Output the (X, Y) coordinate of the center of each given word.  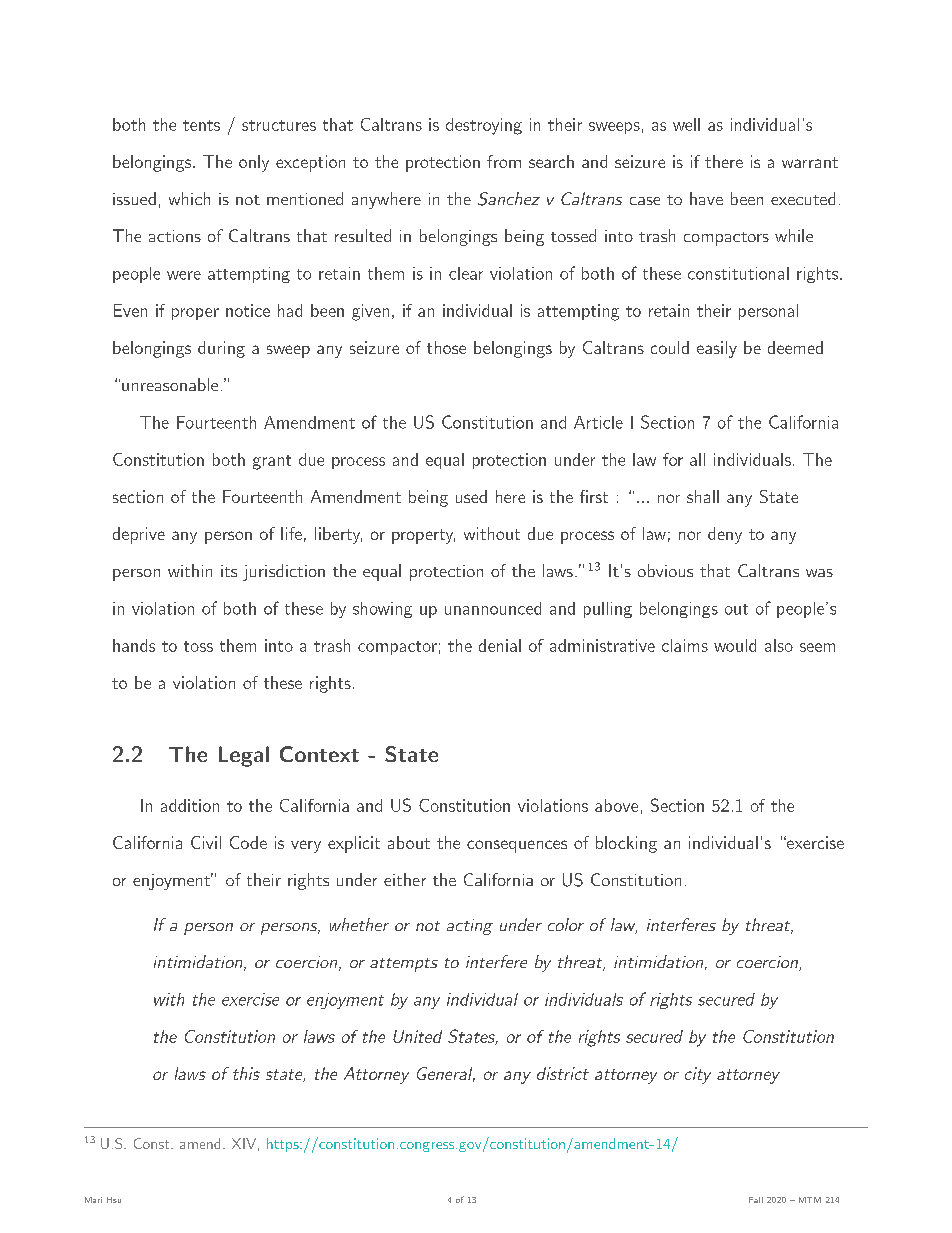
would (735, 645)
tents (201, 125)
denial (500, 645)
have (706, 198)
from (504, 161)
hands (134, 645)
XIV (244, 1143)
